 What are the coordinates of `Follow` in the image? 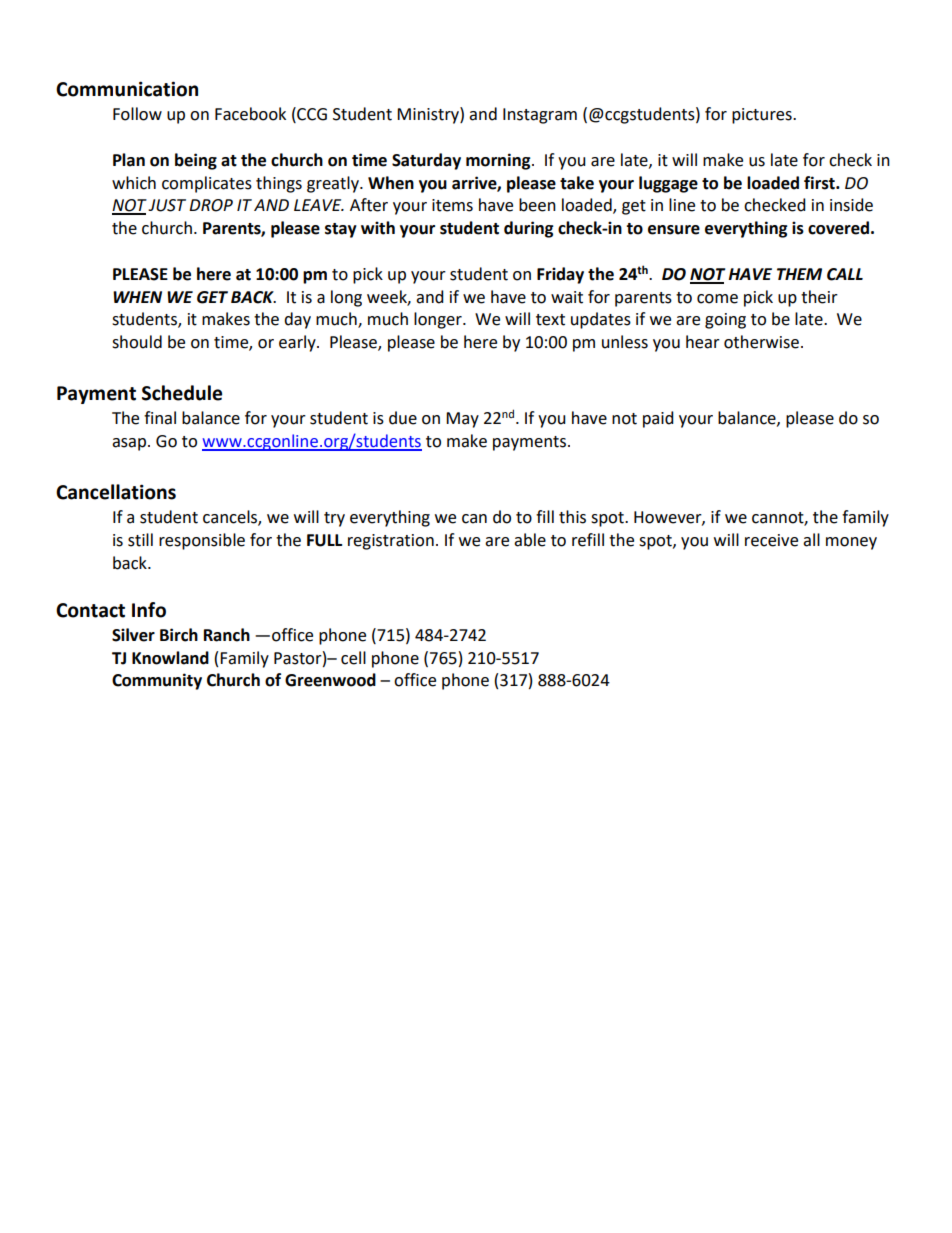 It's located at (137, 114).
